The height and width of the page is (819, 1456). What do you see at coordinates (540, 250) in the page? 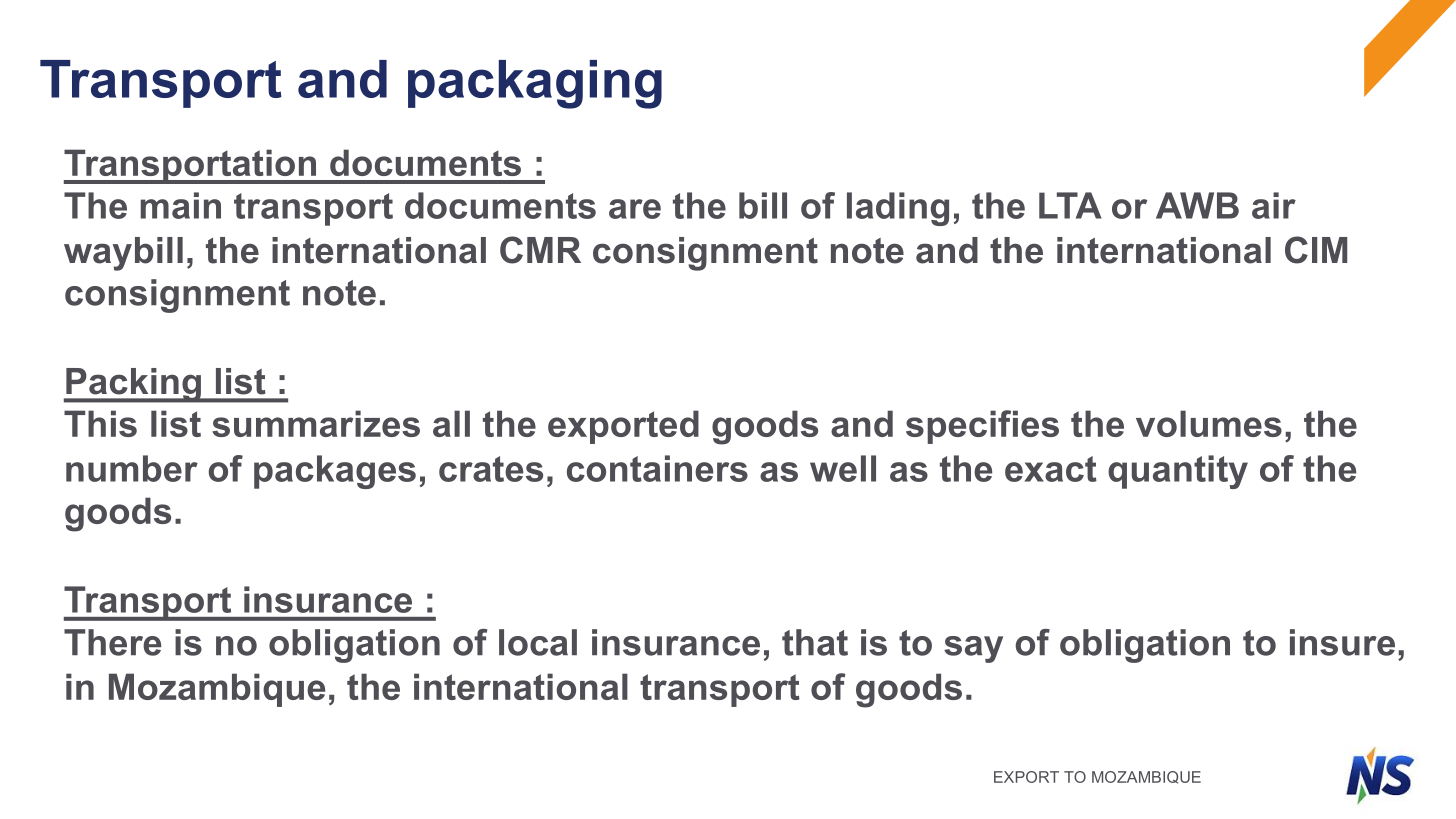
I see `CMR` at bounding box center [540, 250].
